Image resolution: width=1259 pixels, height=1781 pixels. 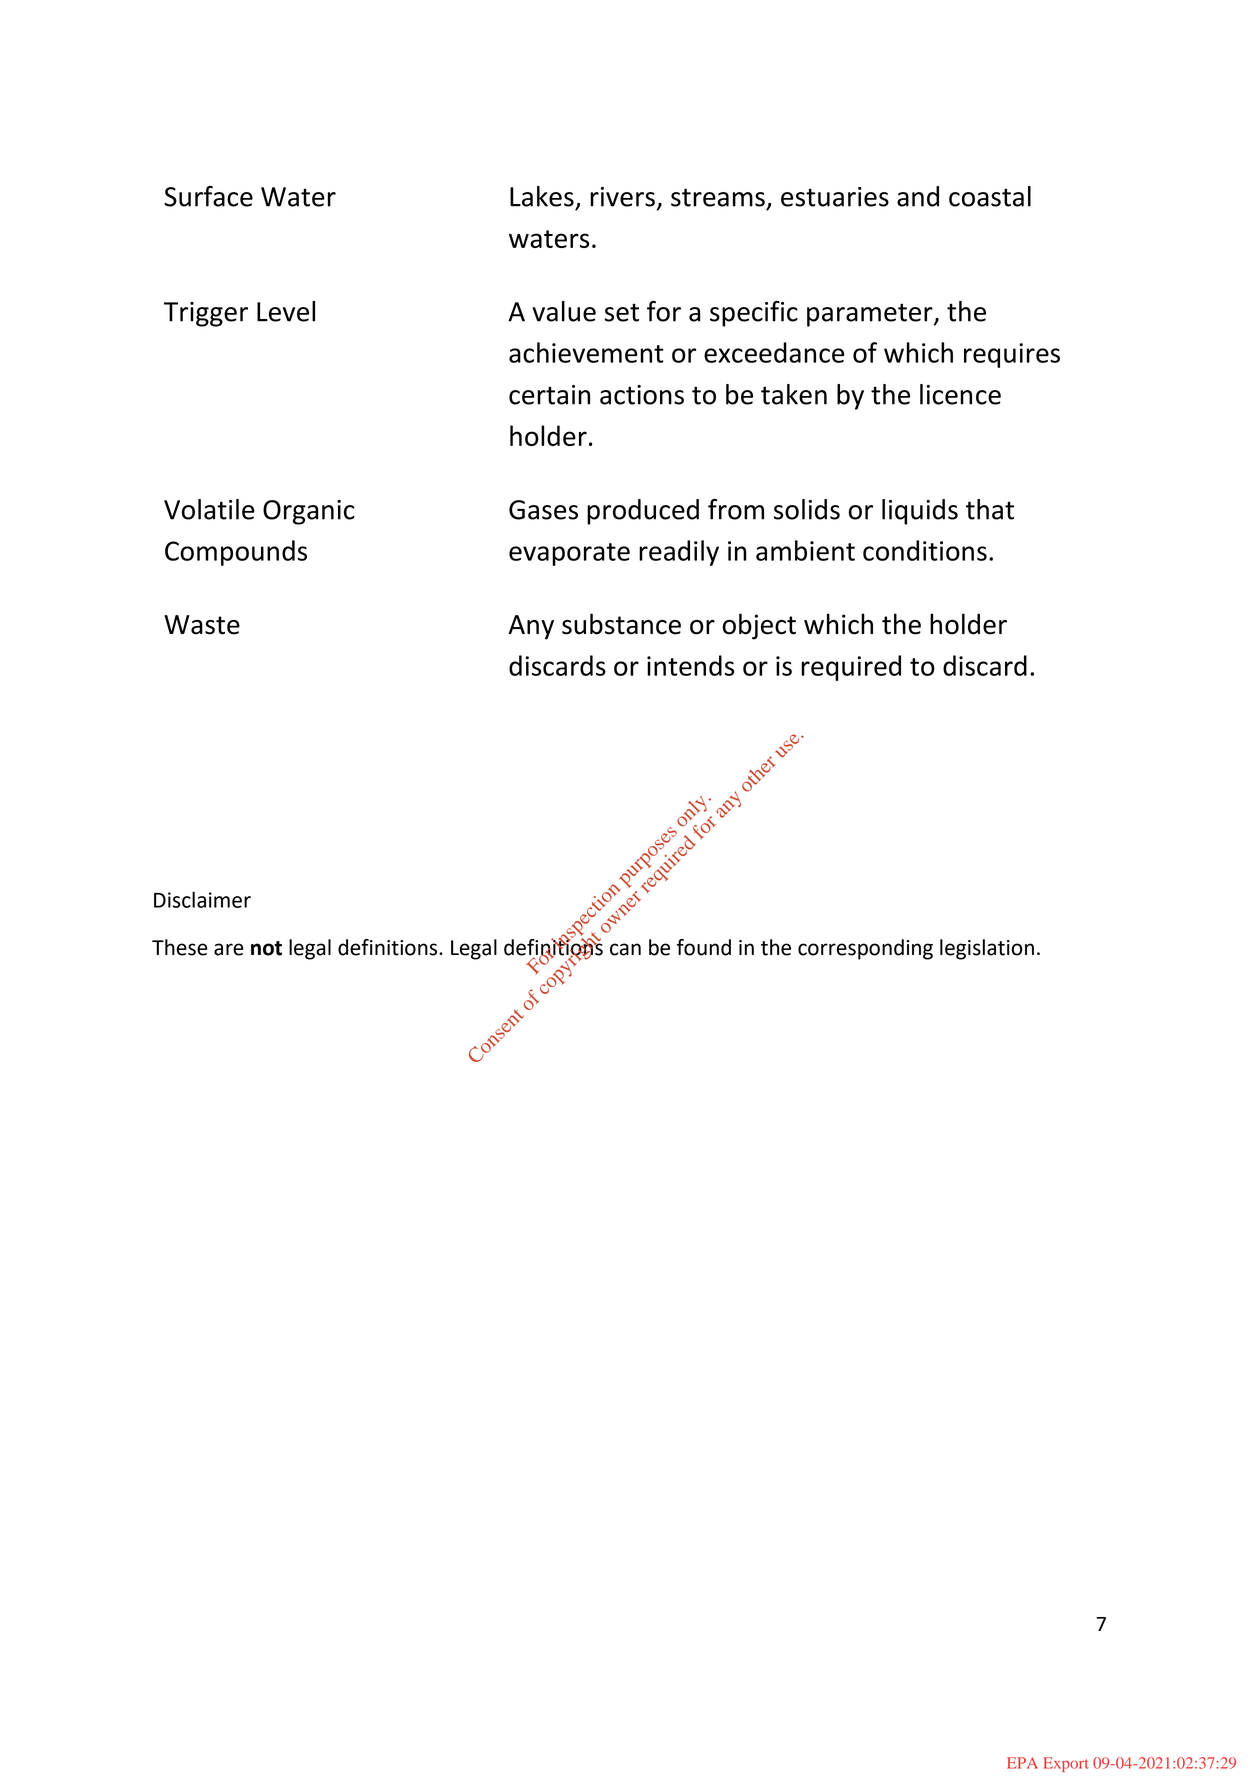 What do you see at coordinates (865, 949) in the page?
I see `corresponding` at bounding box center [865, 949].
